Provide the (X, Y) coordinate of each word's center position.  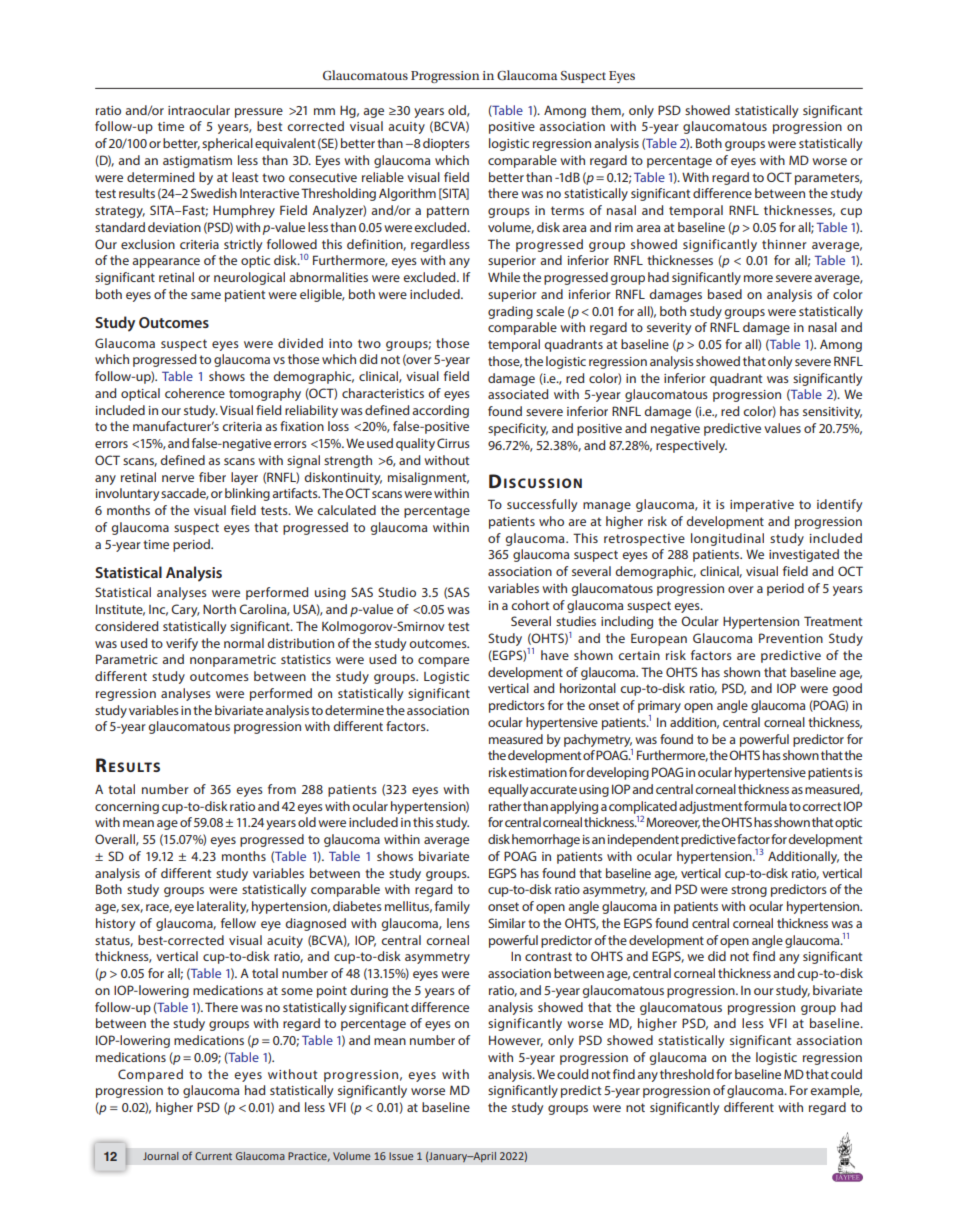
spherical (227, 144)
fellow (238, 923)
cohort (530, 605)
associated (518, 394)
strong (749, 891)
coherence (195, 393)
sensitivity (832, 413)
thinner (784, 244)
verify (182, 644)
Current (213, 1156)
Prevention (791, 638)
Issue (401, 1156)
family (452, 907)
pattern (448, 212)
